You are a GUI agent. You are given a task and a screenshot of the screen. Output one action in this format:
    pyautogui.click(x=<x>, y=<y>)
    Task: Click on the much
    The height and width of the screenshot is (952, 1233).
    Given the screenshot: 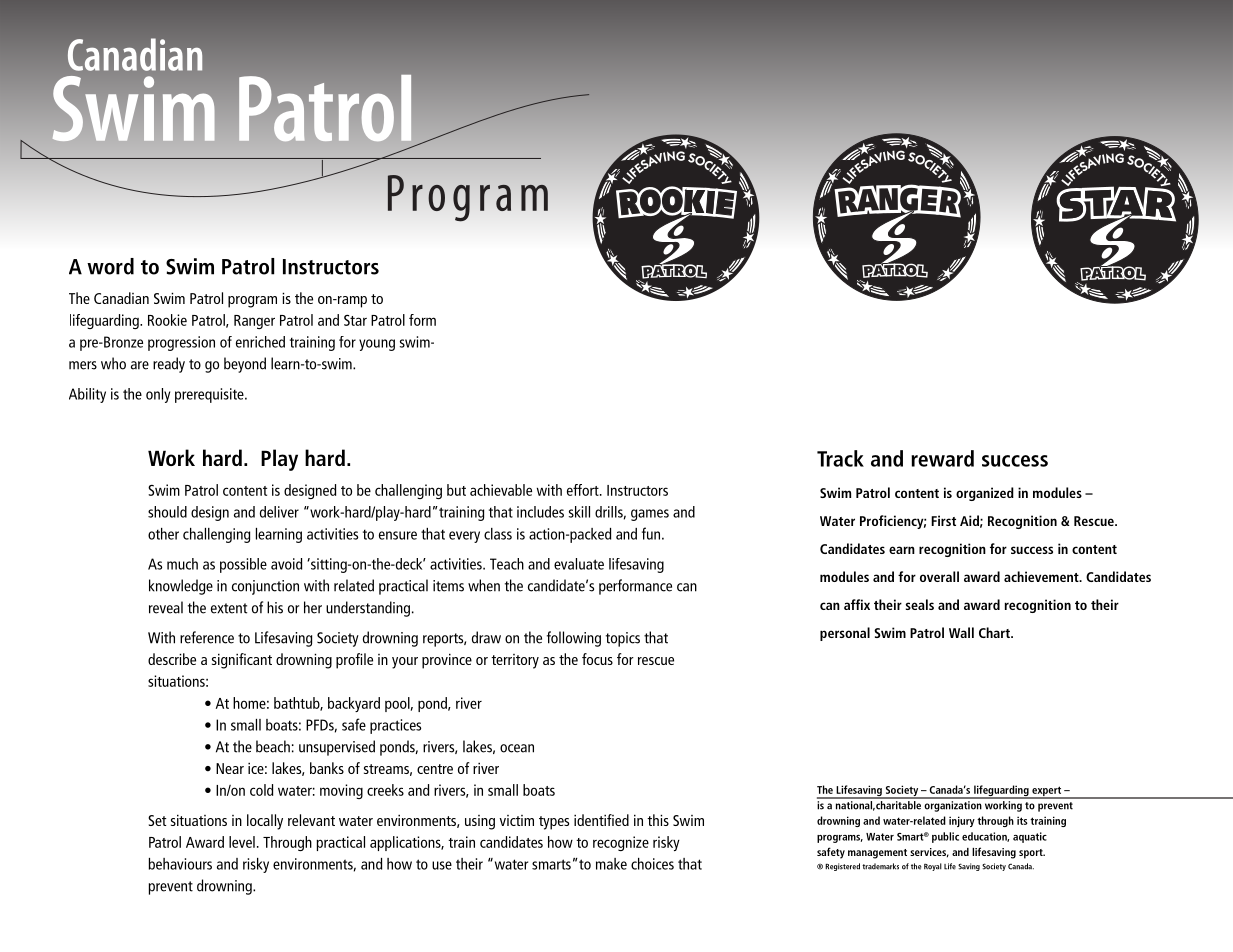 What is the action you would take?
    pyautogui.click(x=182, y=564)
